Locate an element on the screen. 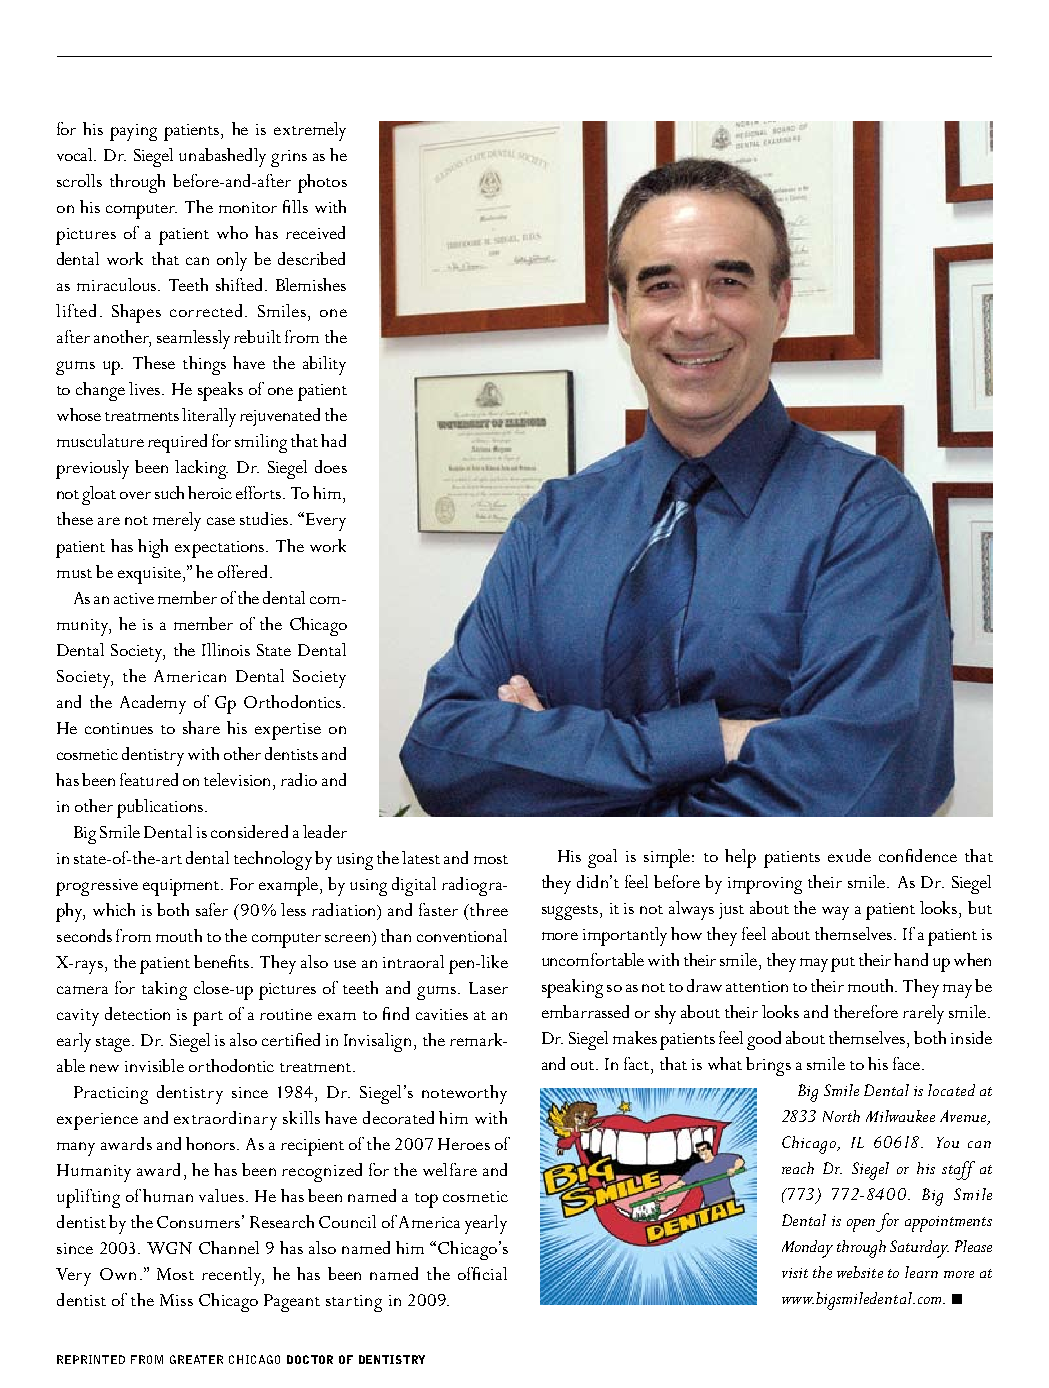 Image resolution: width=1049 pixels, height=1388 pixels. official is located at coordinates (482, 1273).
